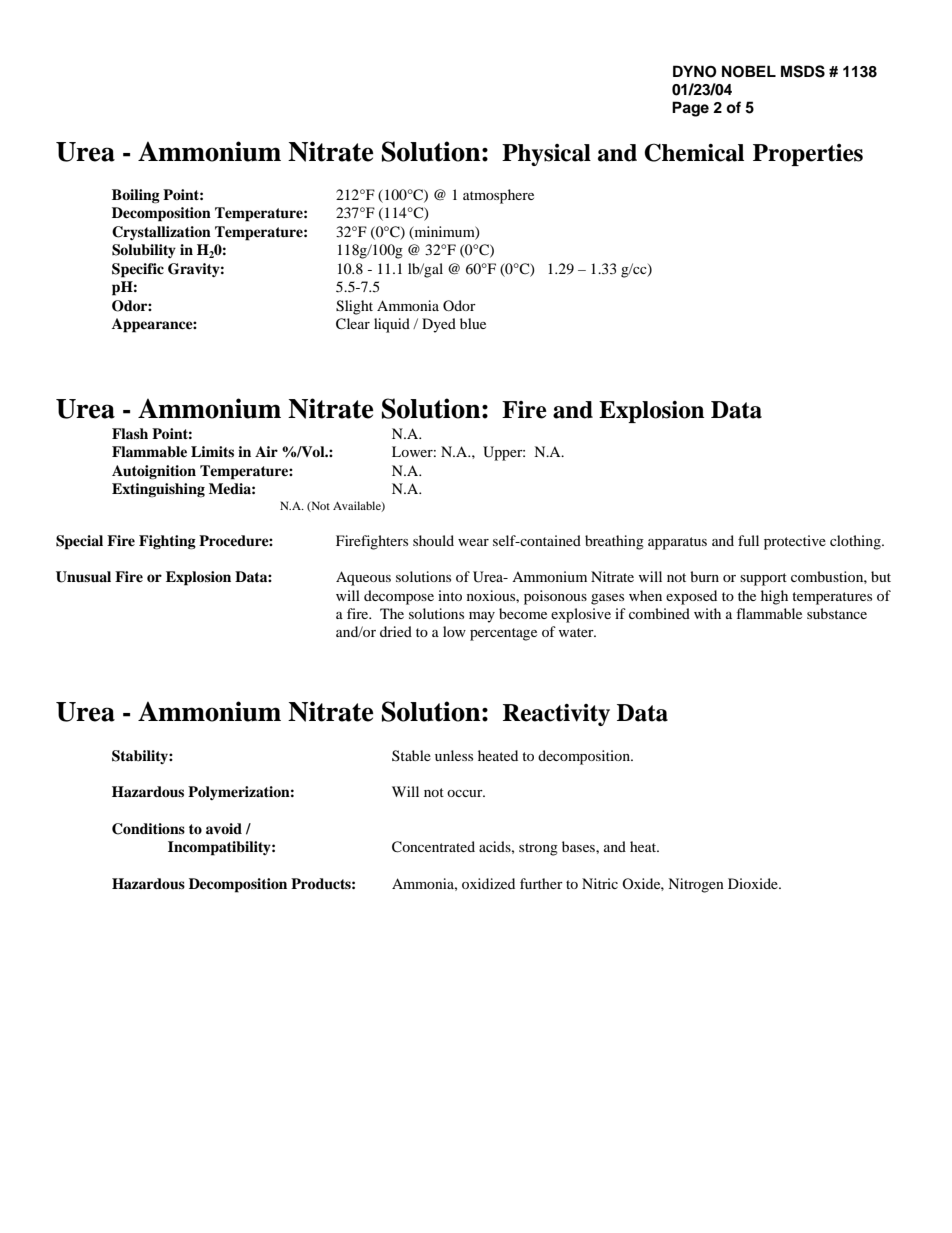  I want to click on wear, so click(473, 542).
